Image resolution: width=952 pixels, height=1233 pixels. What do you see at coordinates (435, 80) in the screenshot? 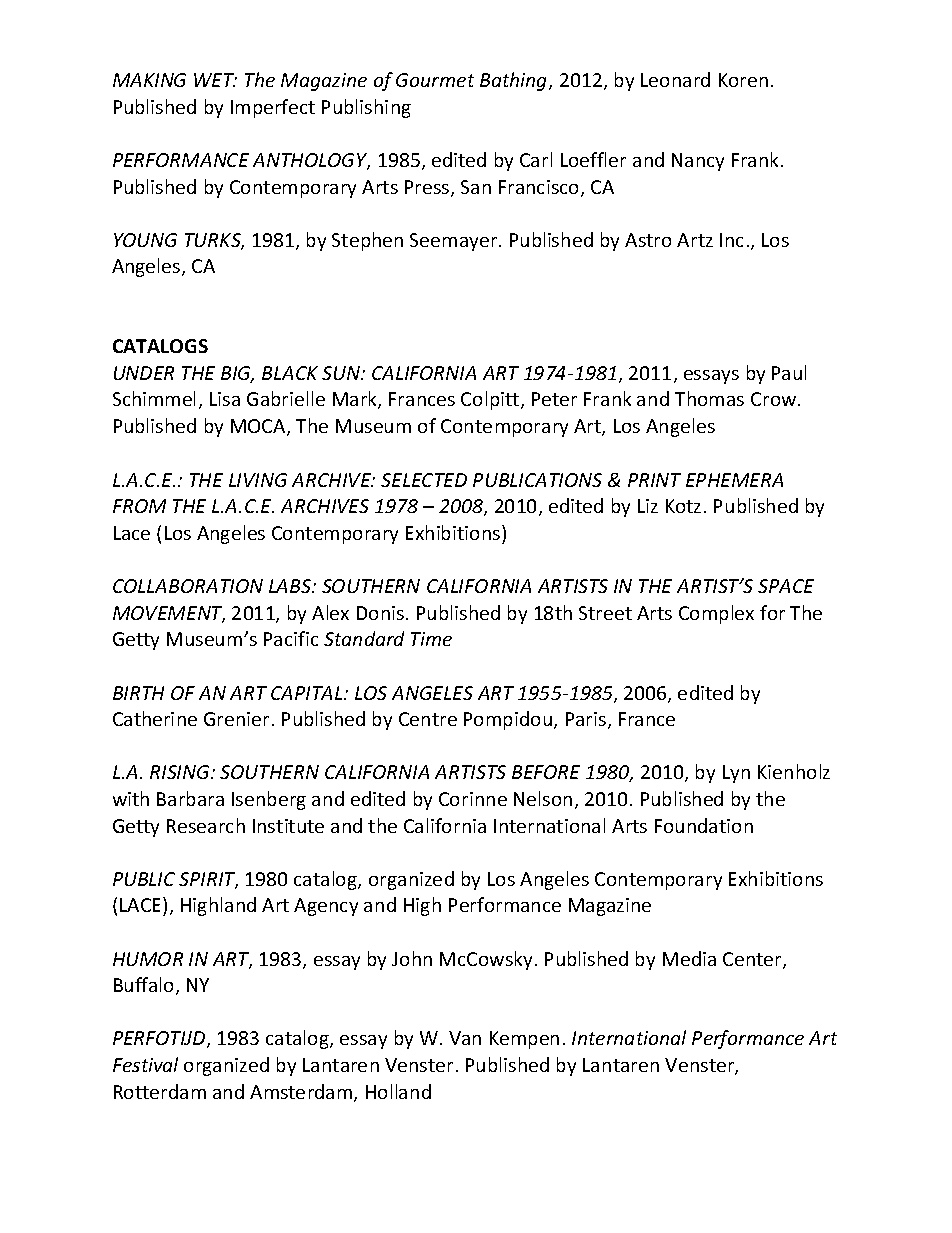
I see `Gourmet` at bounding box center [435, 80].
